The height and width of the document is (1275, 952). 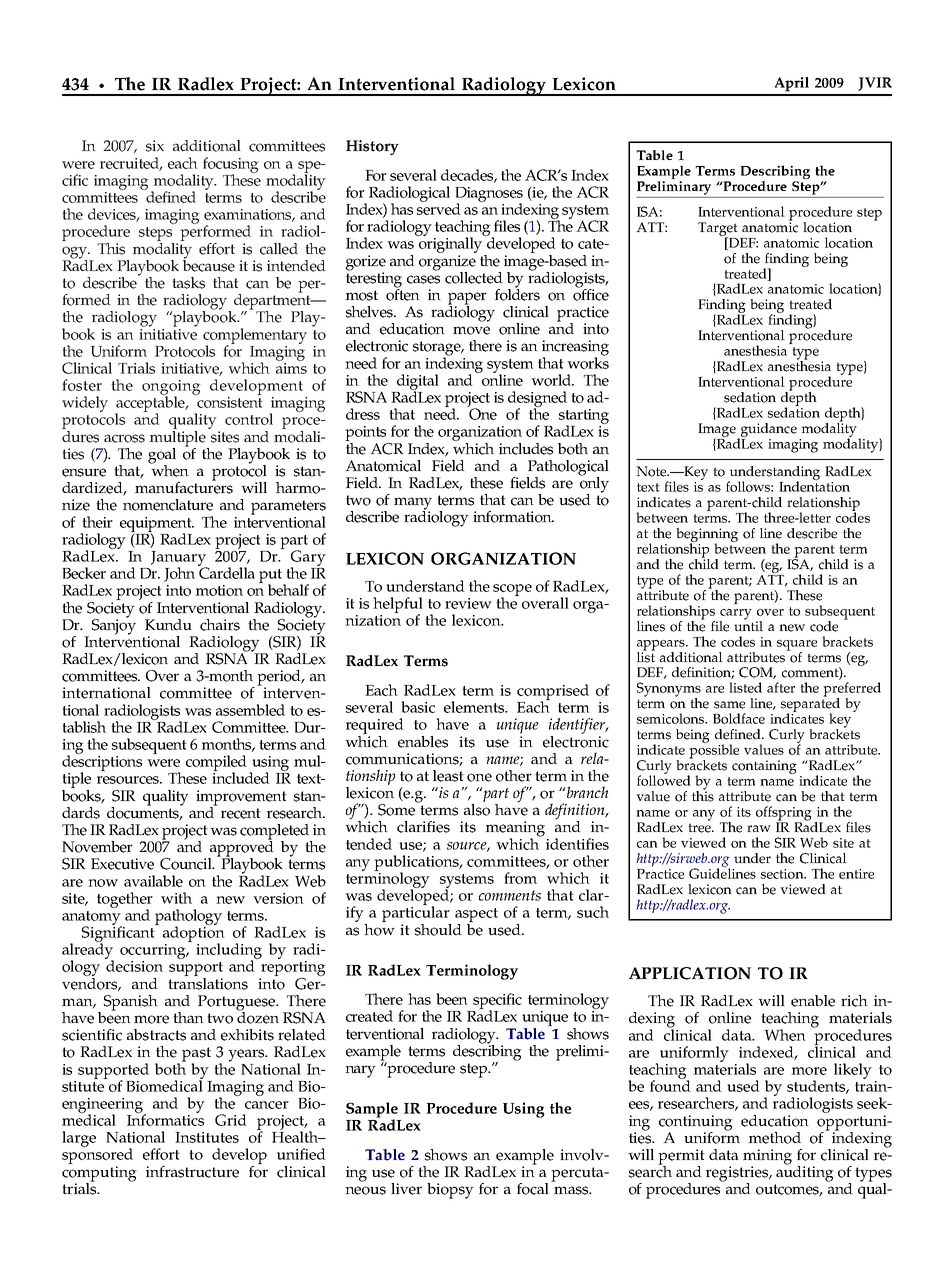 I want to click on Kundu, so click(x=168, y=624).
